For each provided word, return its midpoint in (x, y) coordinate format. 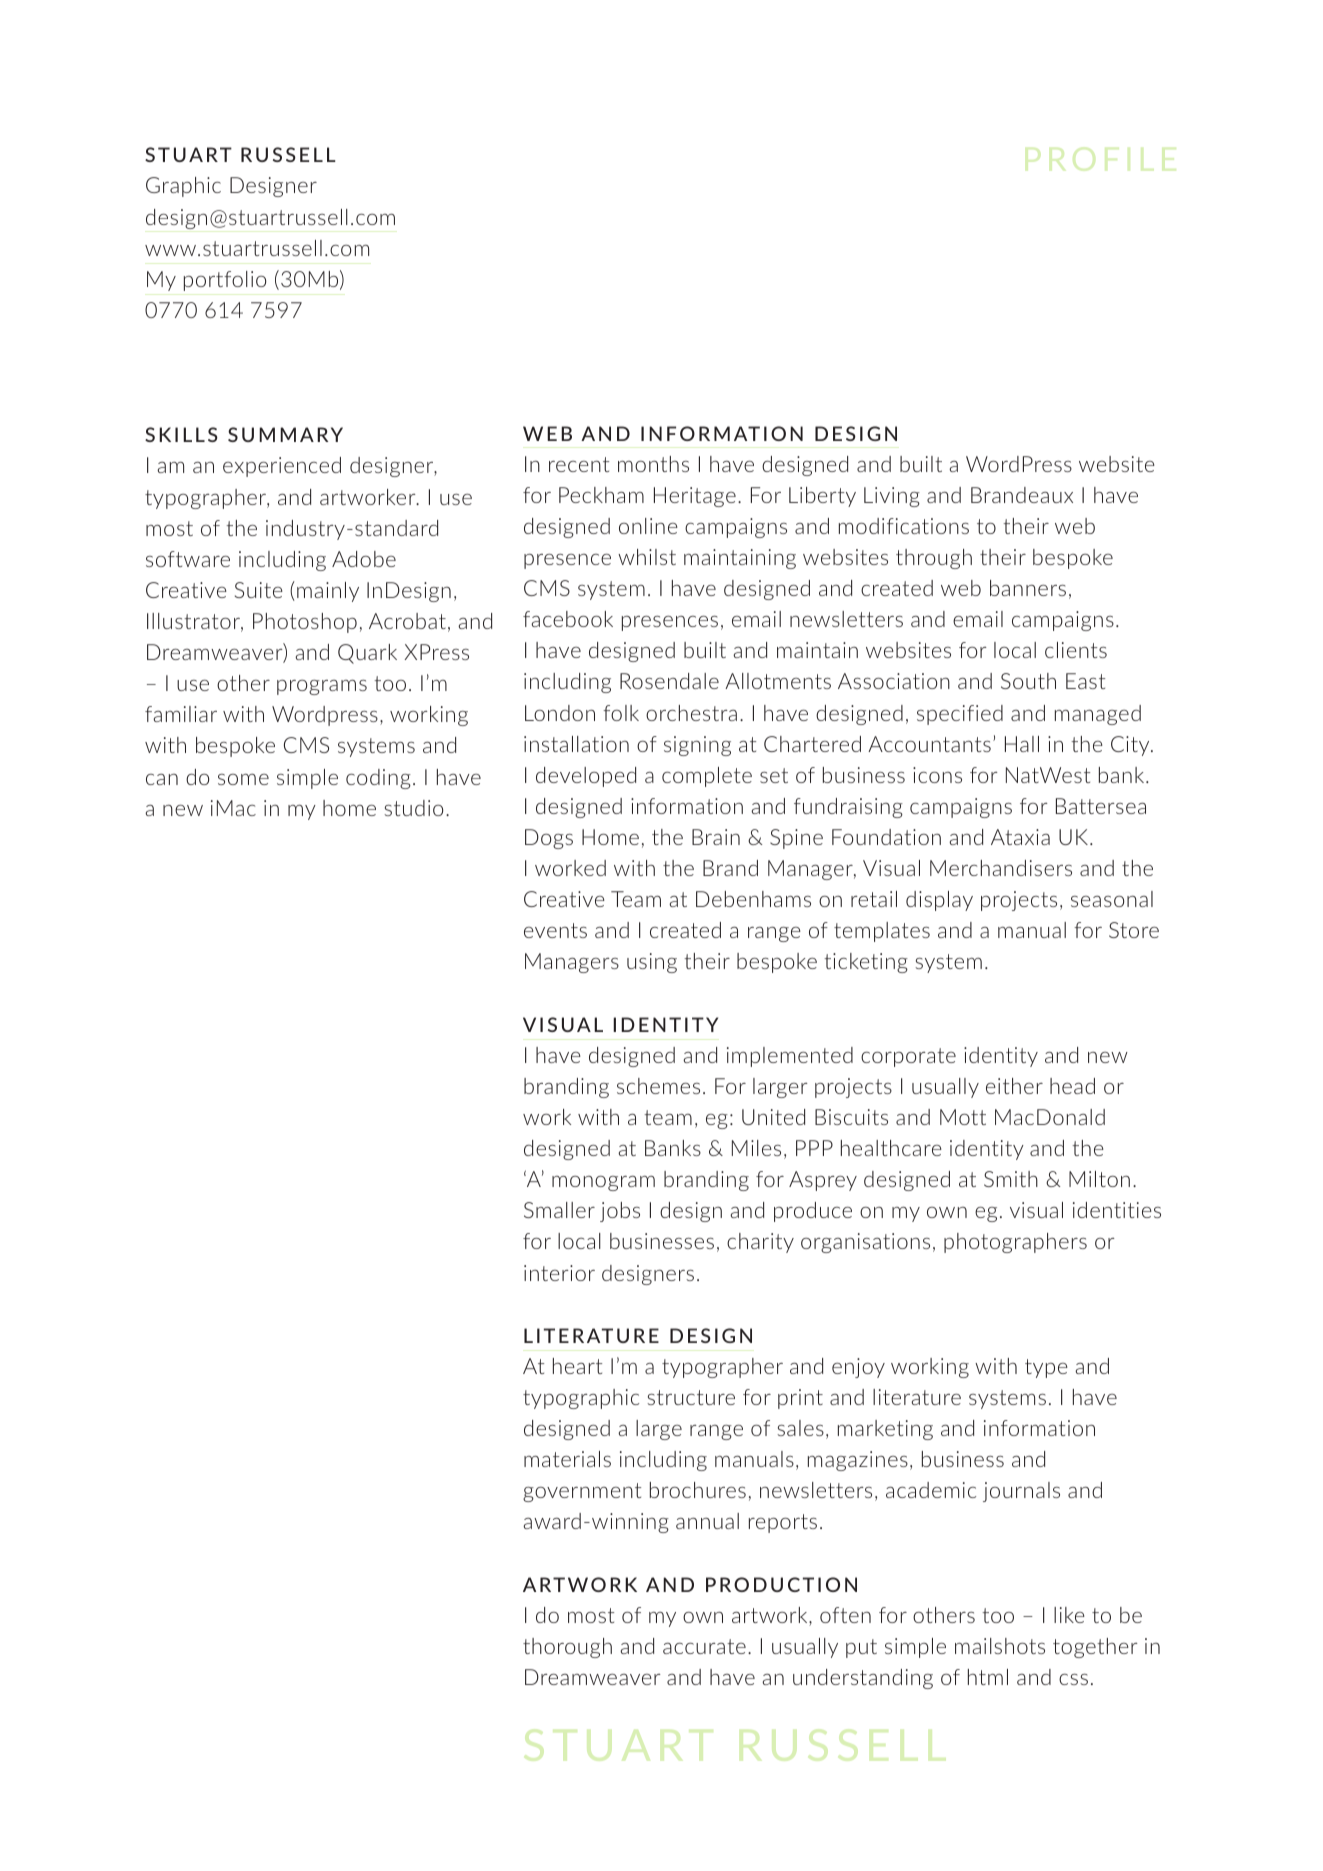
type (1046, 1368)
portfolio (225, 281)
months (653, 464)
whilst (647, 557)
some (243, 779)
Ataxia (1020, 837)
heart (577, 1366)
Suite (259, 590)
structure (691, 1397)
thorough (567, 1648)
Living (892, 497)
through (934, 559)
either (1014, 1086)
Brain (716, 837)
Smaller (559, 1210)
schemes (658, 1086)
